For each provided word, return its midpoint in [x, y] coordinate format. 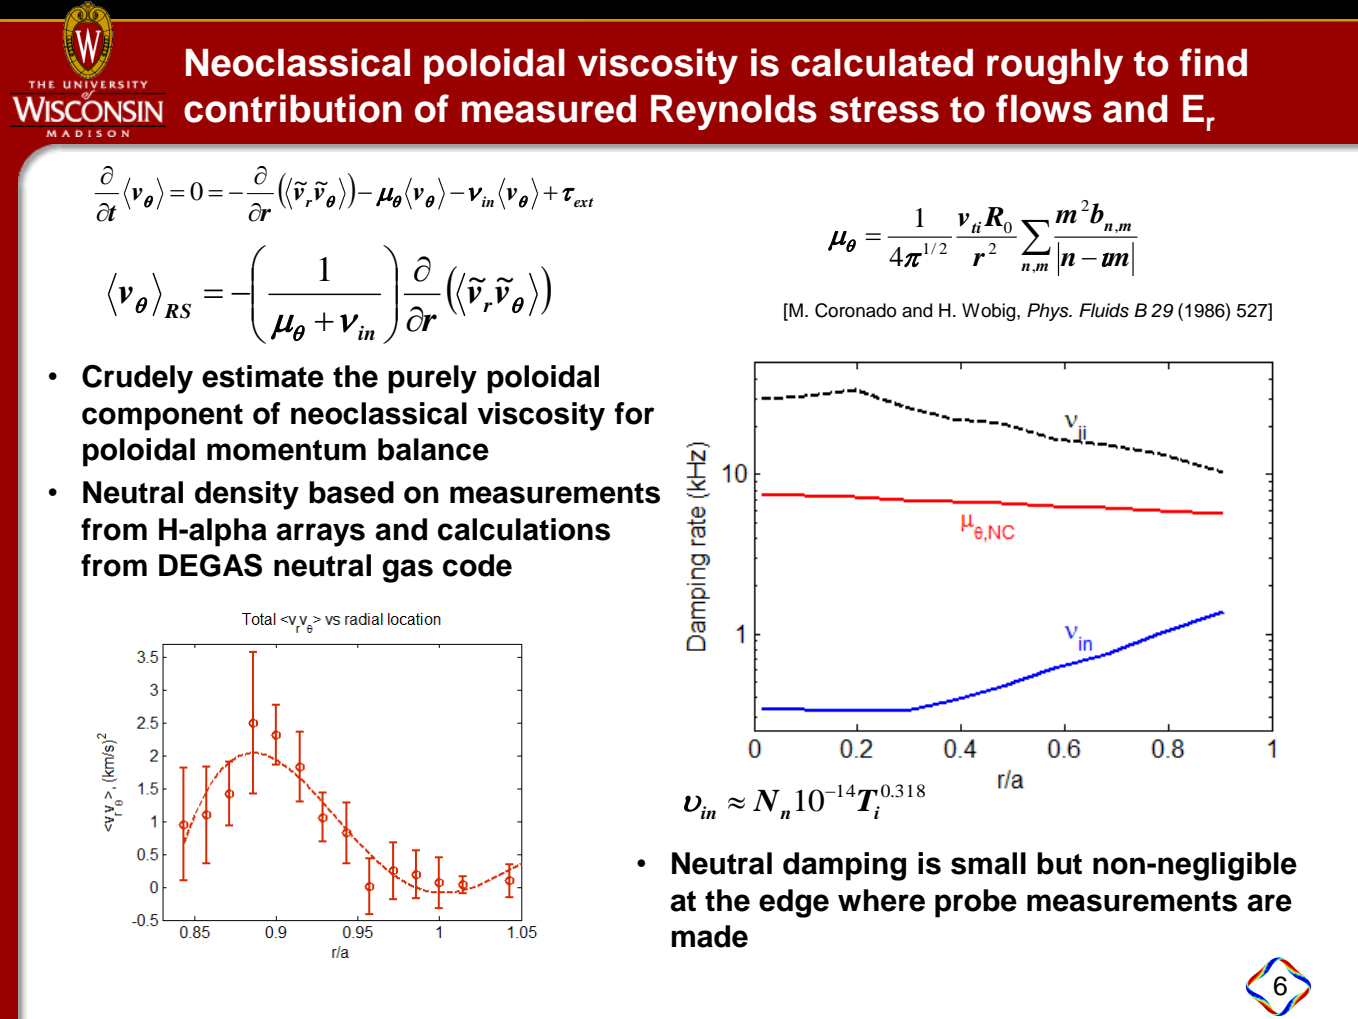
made [709, 936]
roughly [1055, 66]
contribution [293, 108]
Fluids [1104, 310]
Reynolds [734, 112]
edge [794, 903]
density [247, 495]
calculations [524, 529]
